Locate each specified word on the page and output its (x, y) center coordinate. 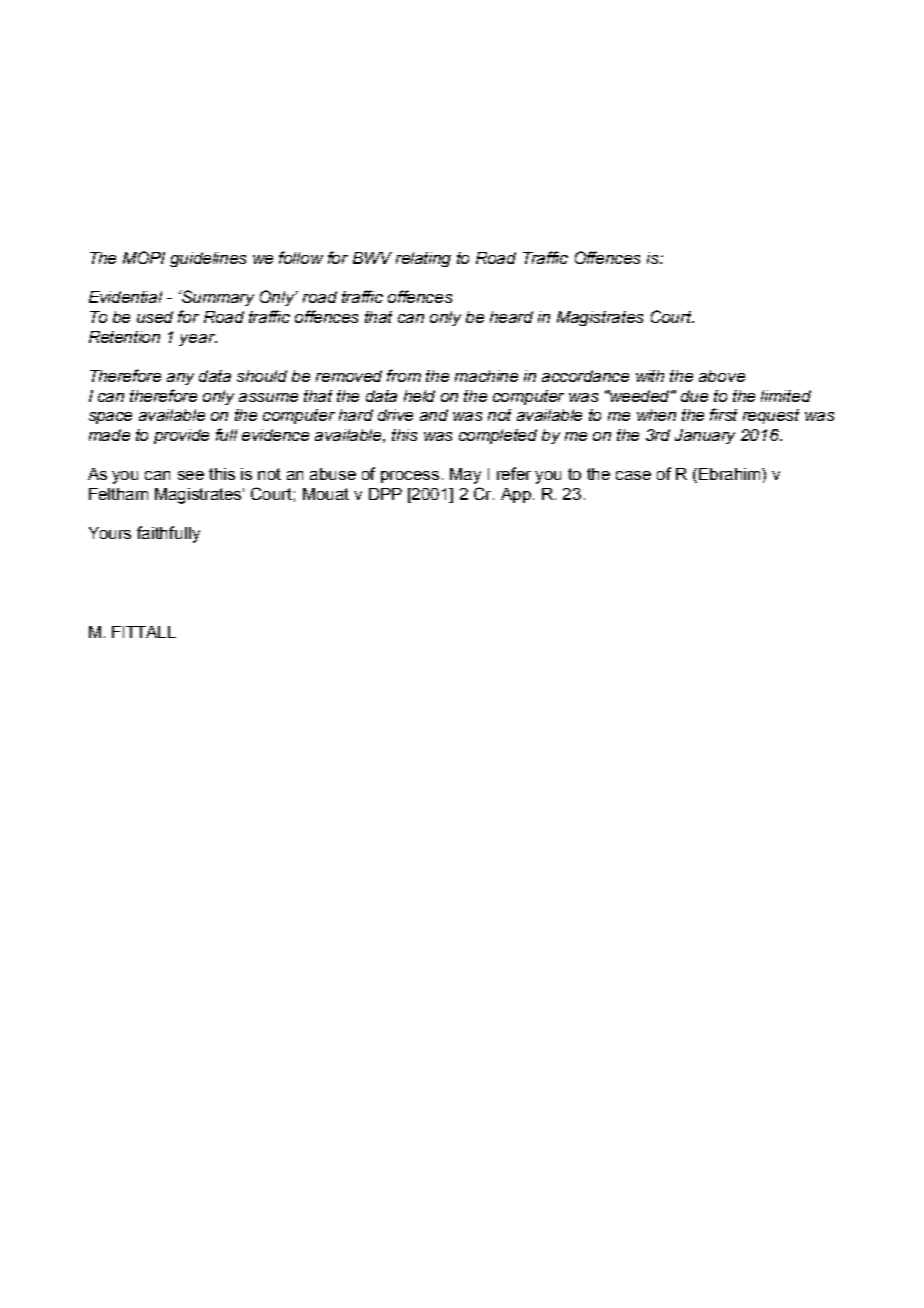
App (517, 495)
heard (511, 317)
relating (423, 259)
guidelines (208, 259)
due (694, 396)
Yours (110, 533)
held (419, 396)
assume (268, 397)
